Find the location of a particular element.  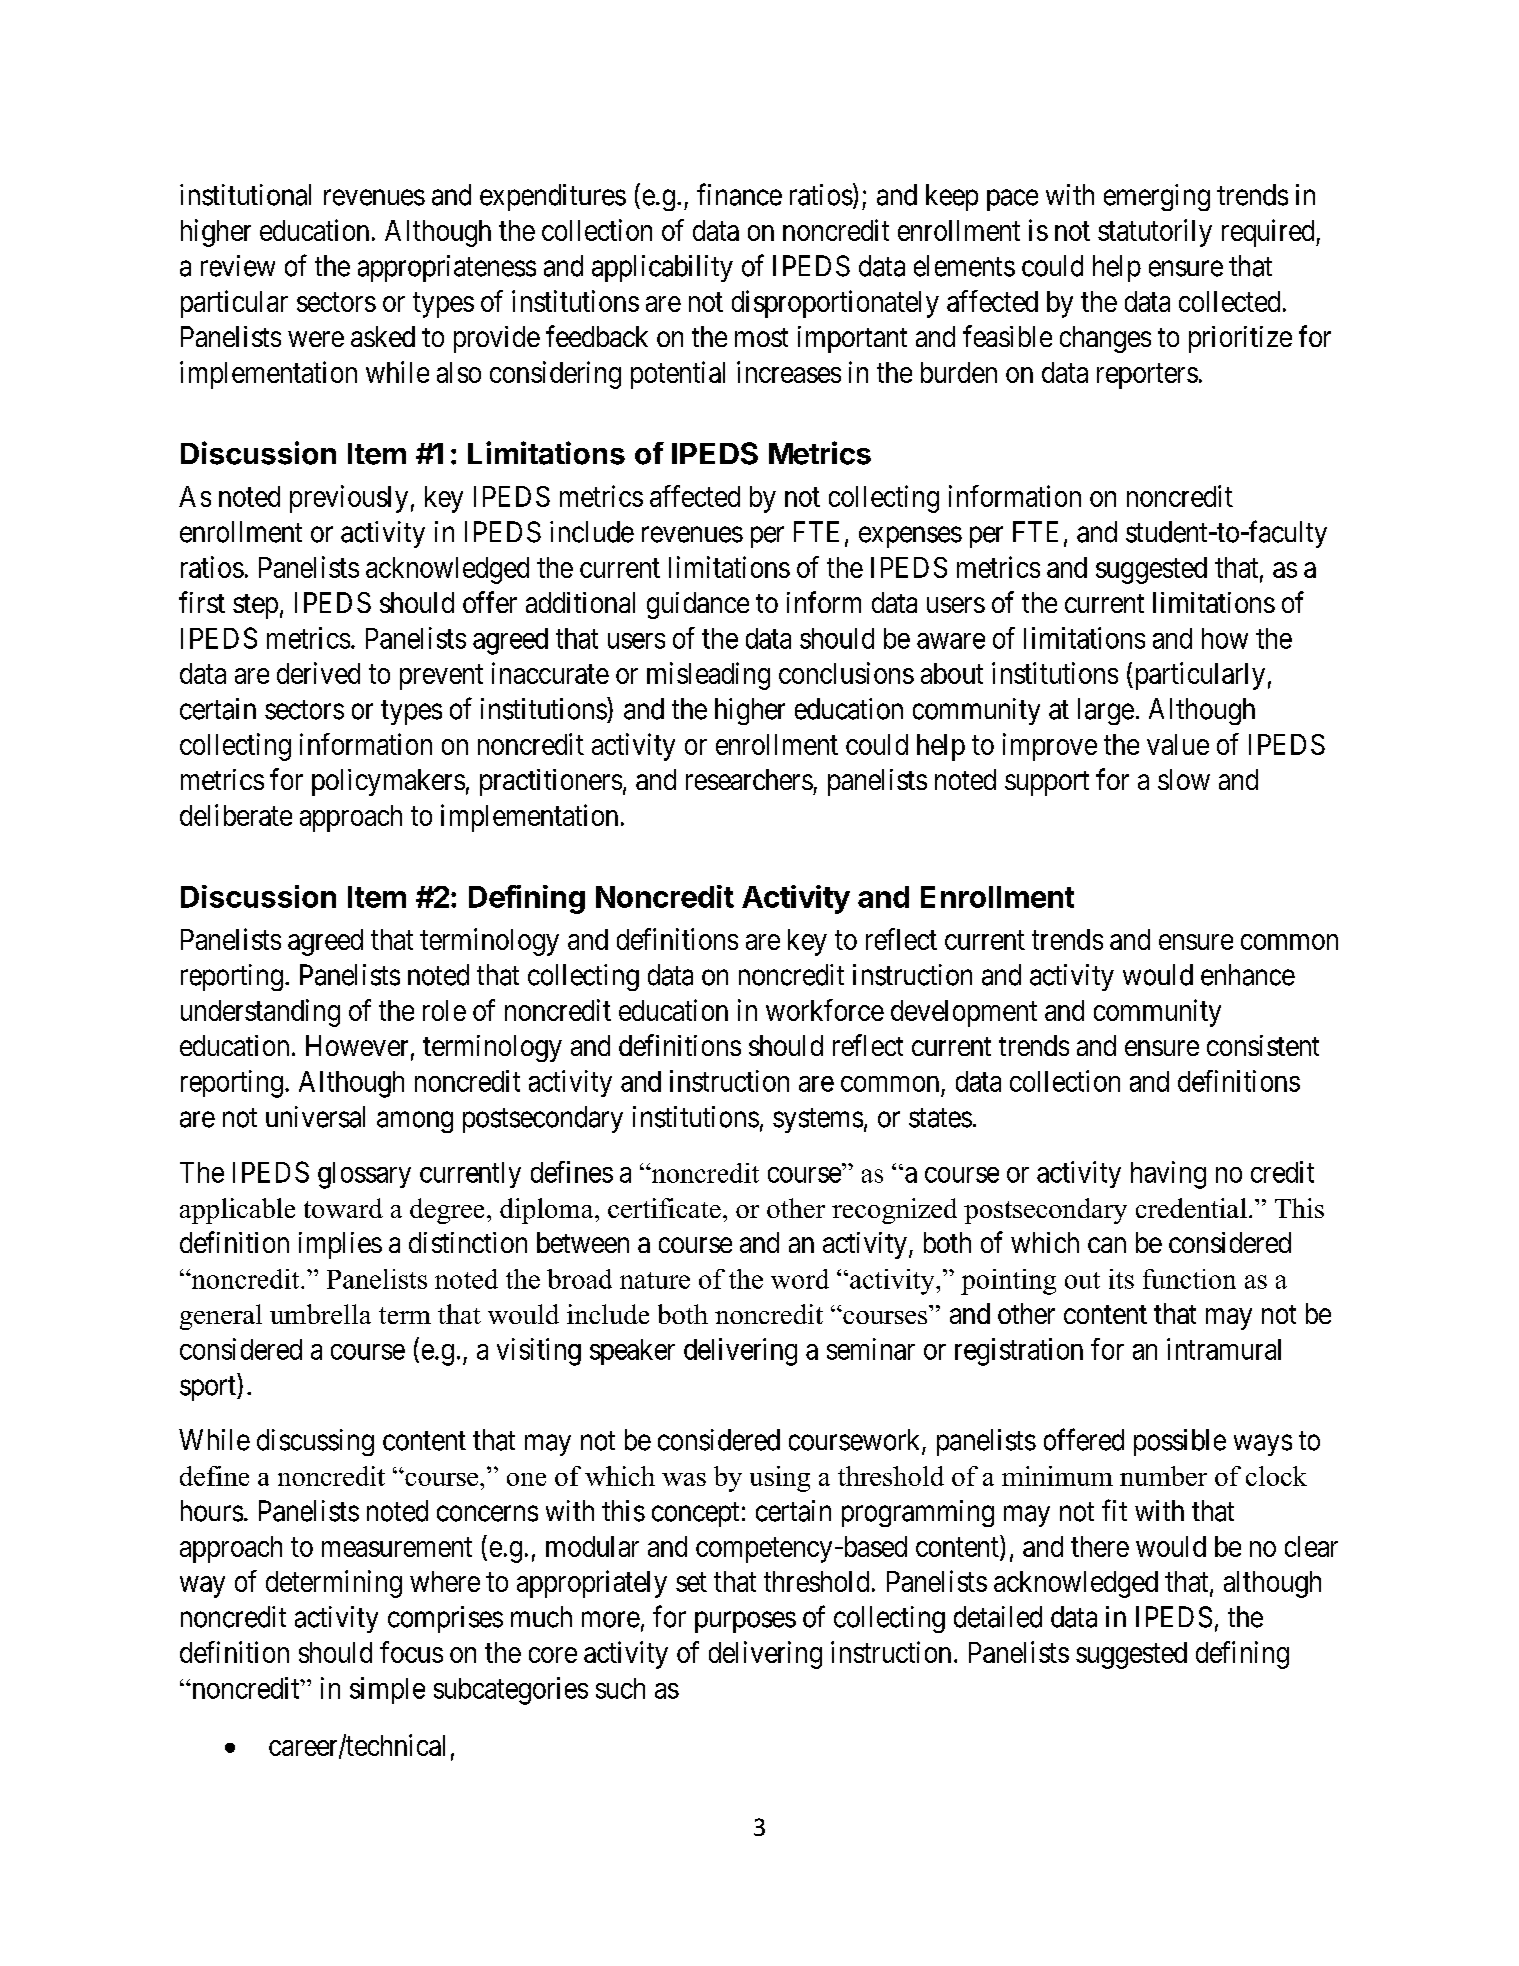

previously is located at coordinates (349, 499).
